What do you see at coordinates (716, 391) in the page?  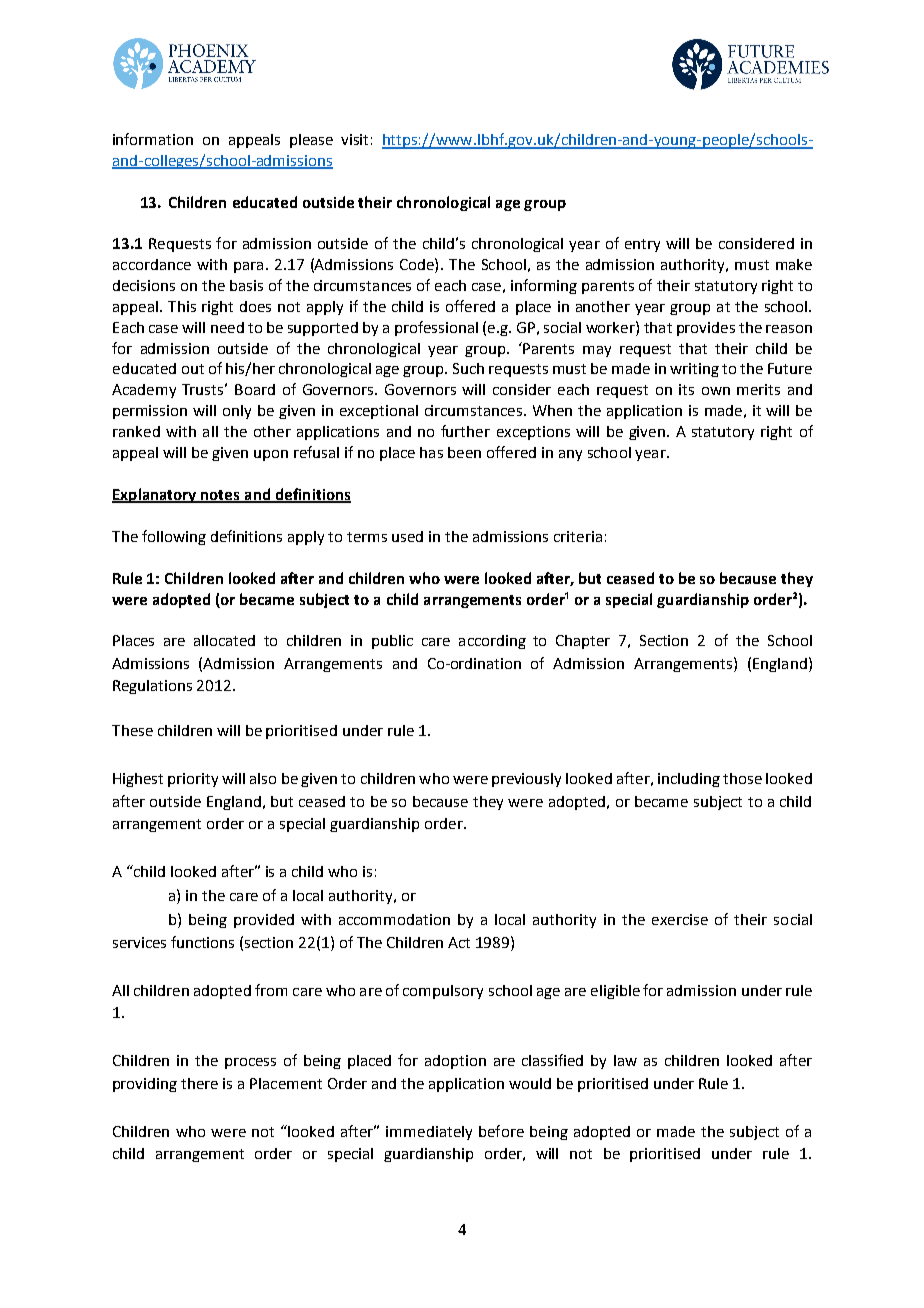 I see `own` at bounding box center [716, 391].
